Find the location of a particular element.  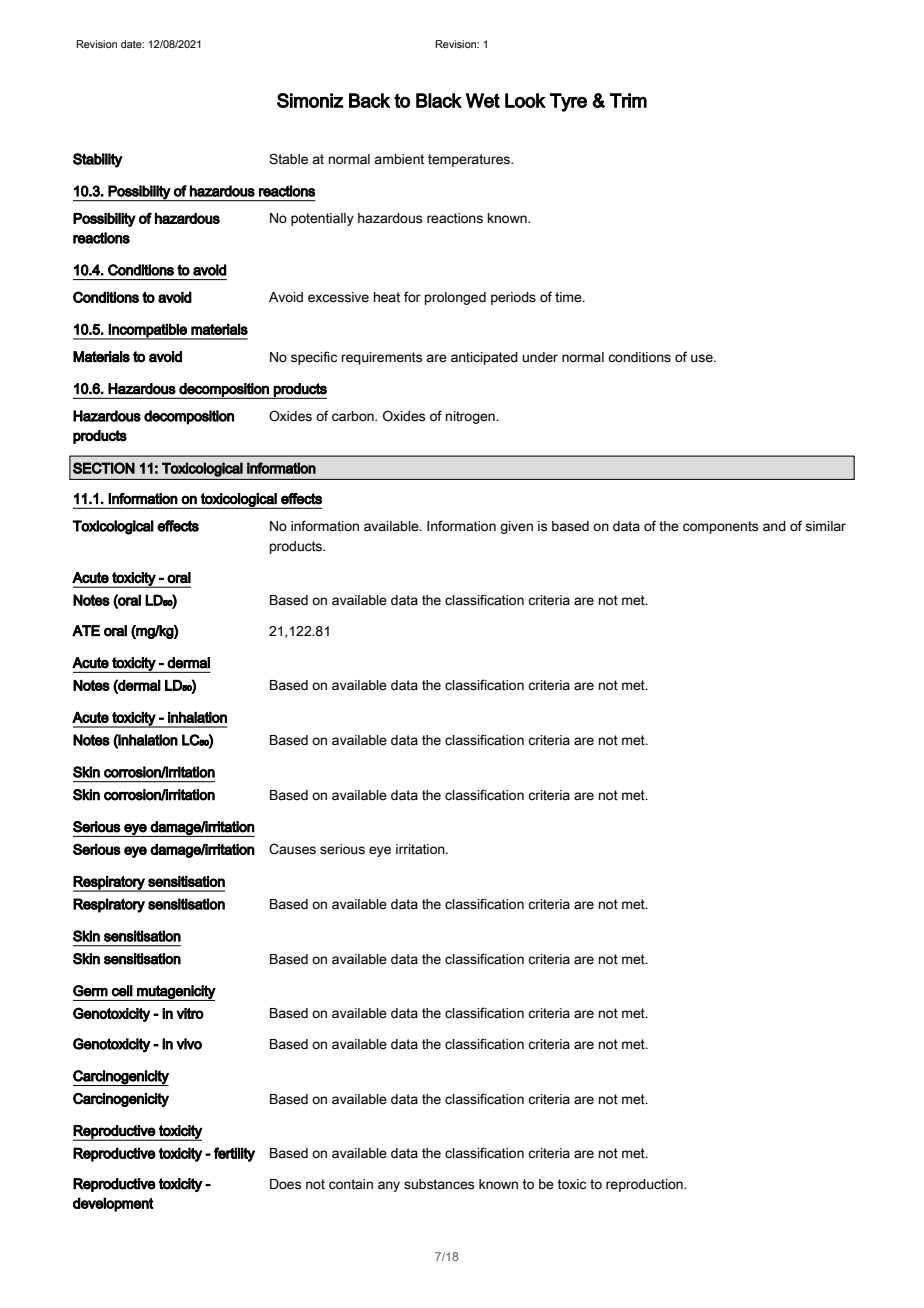

substances is located at coordinates (439, 1184).
